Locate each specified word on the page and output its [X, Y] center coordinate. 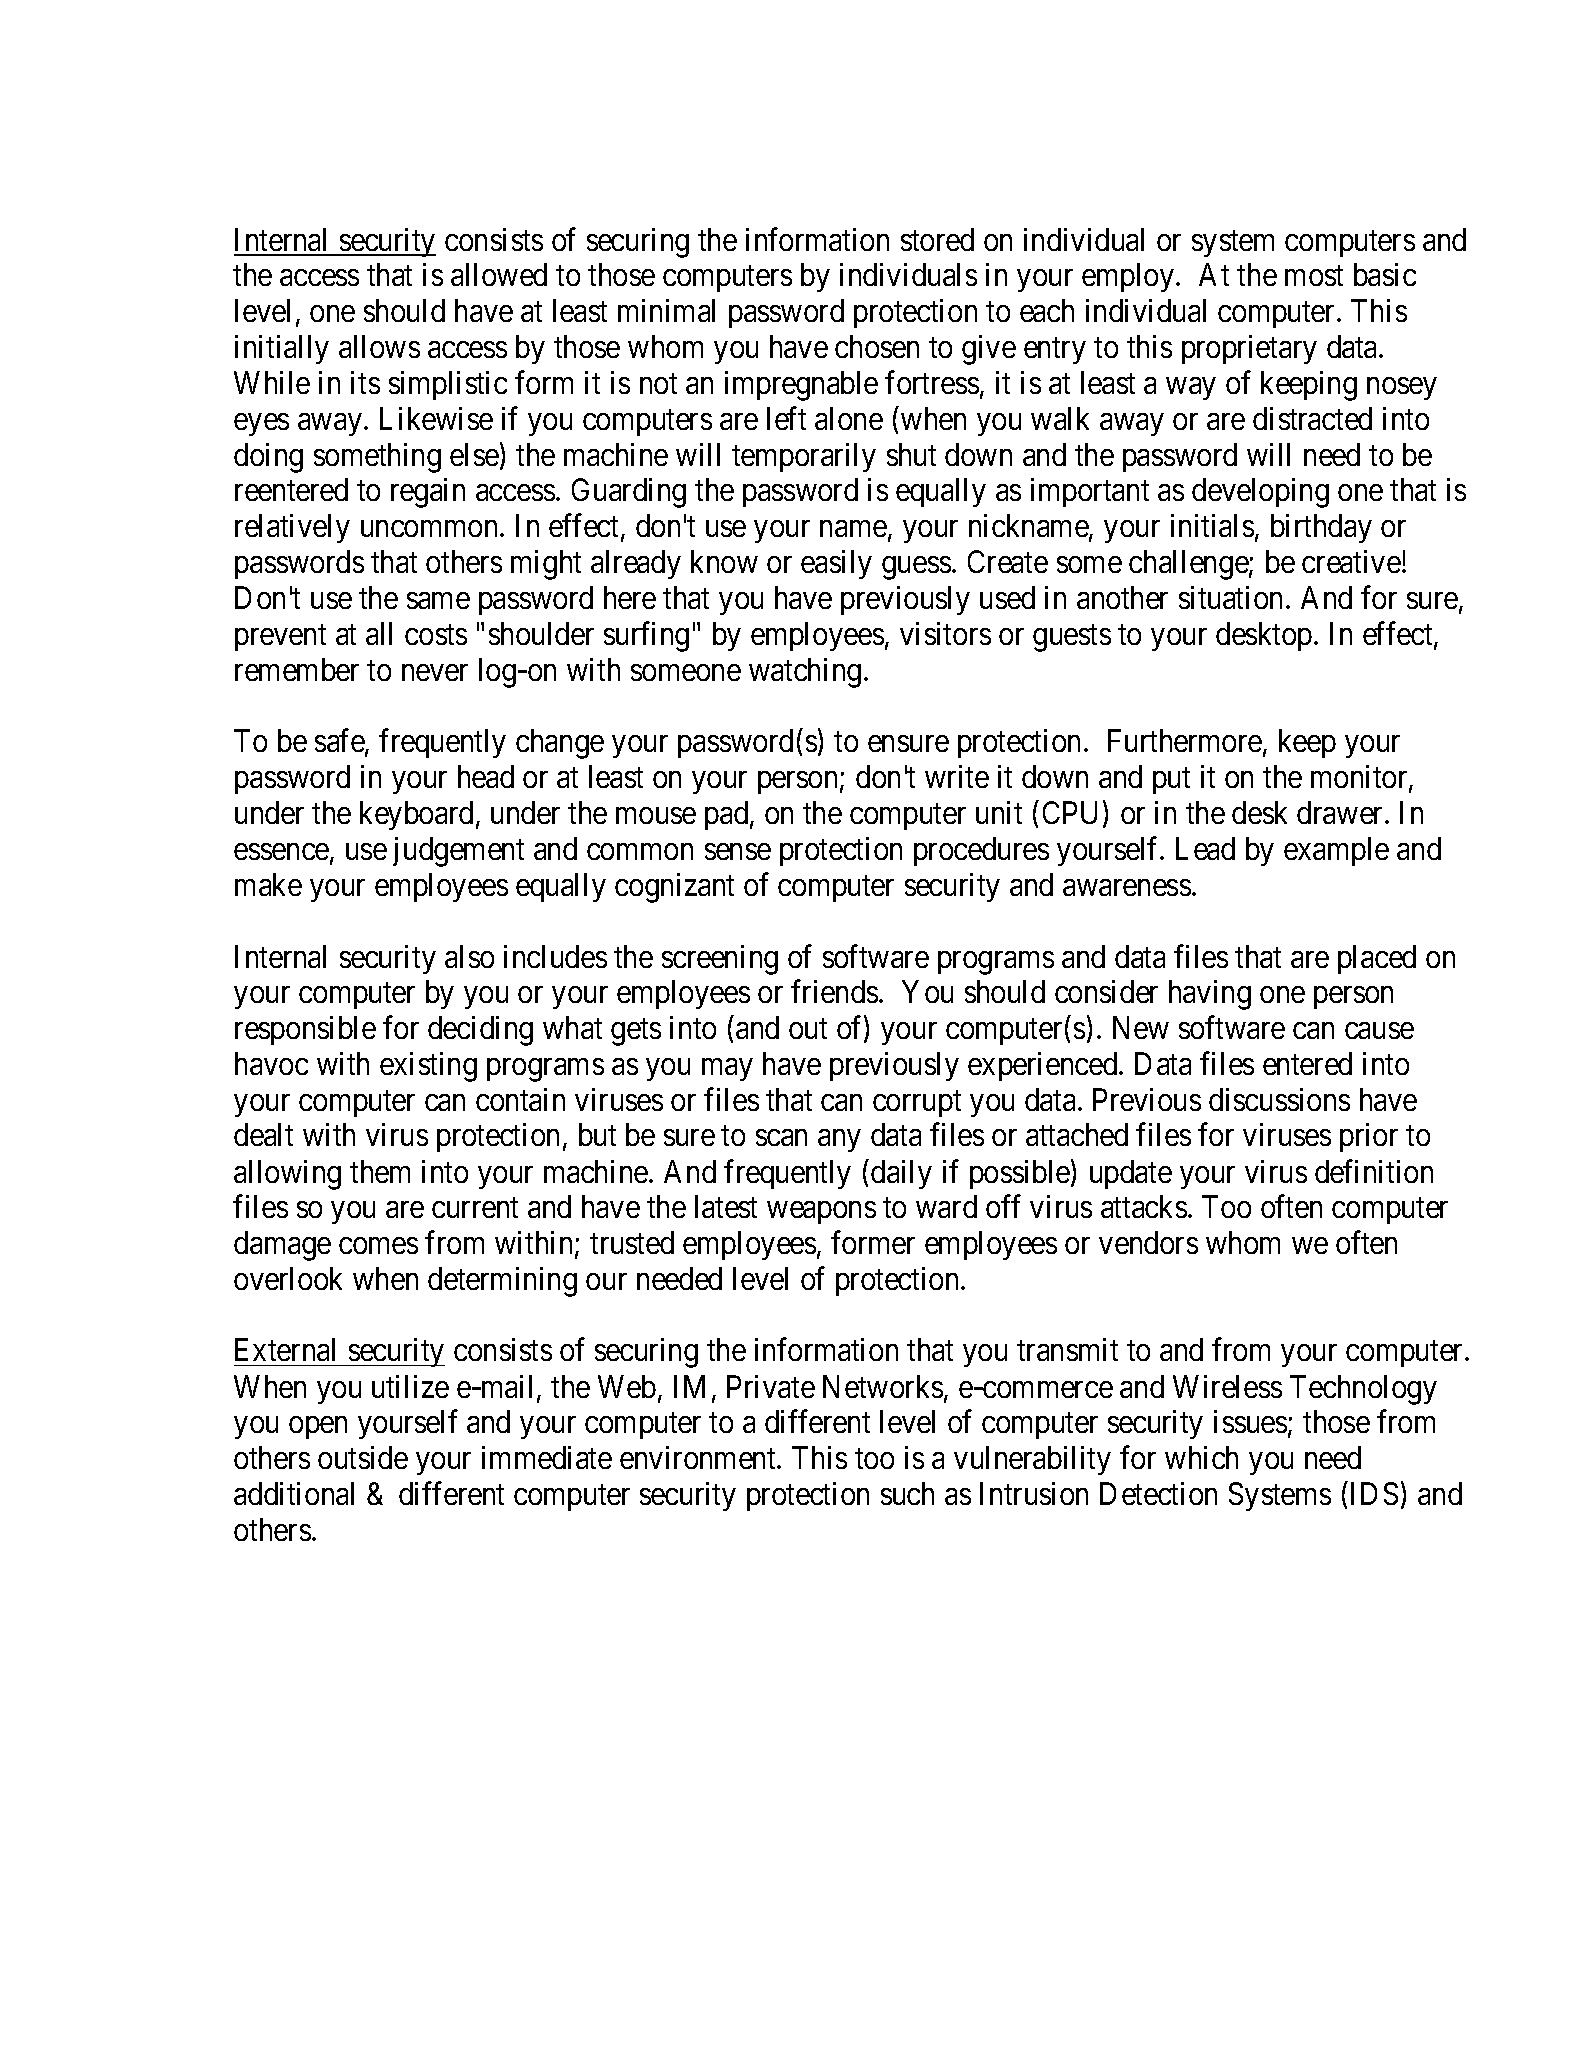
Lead [1205, 848]
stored [937, 239]
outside [363, 1457]
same [438, 601]
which [1201, 1457]
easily [836, 564]
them [380, 1171]
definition [1374, 1171]
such [907, 1493]
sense [738, 851]
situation [1230, 597]
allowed [499, 274]
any [839, 1141]
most [1314, 276]
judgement [458, 852]
